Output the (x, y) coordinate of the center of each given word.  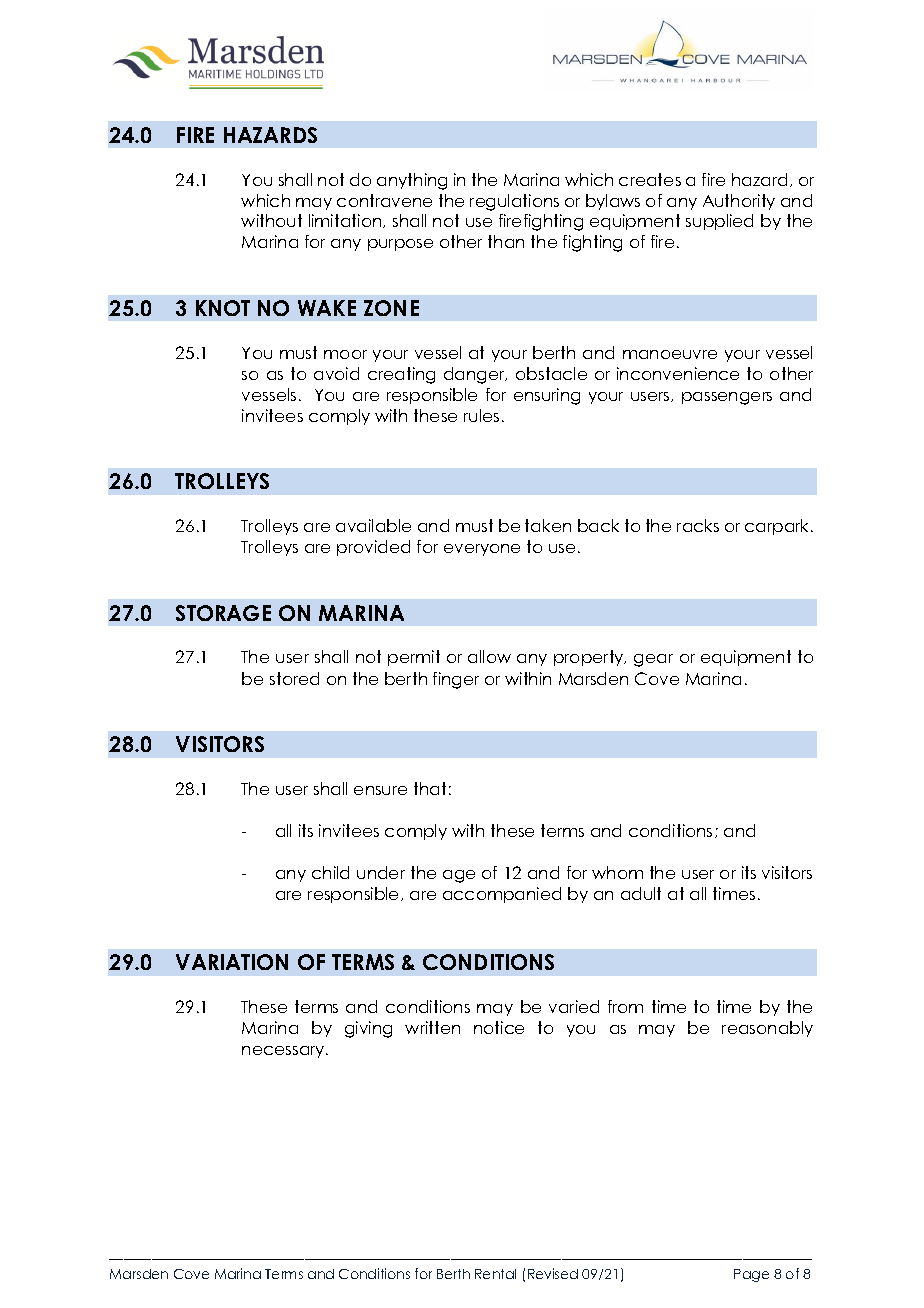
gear (653, 660)
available (373, 525)
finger (456, 680)
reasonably (767, 1029)
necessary (284, 1052)
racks (698, 525)
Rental (495, 1274)
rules (481, 415)
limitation (346, 221)
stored (294, 678)
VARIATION (232, 962)
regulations (514, 202)
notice (499, 1027)
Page (751, 1275)
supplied (719, 222)
